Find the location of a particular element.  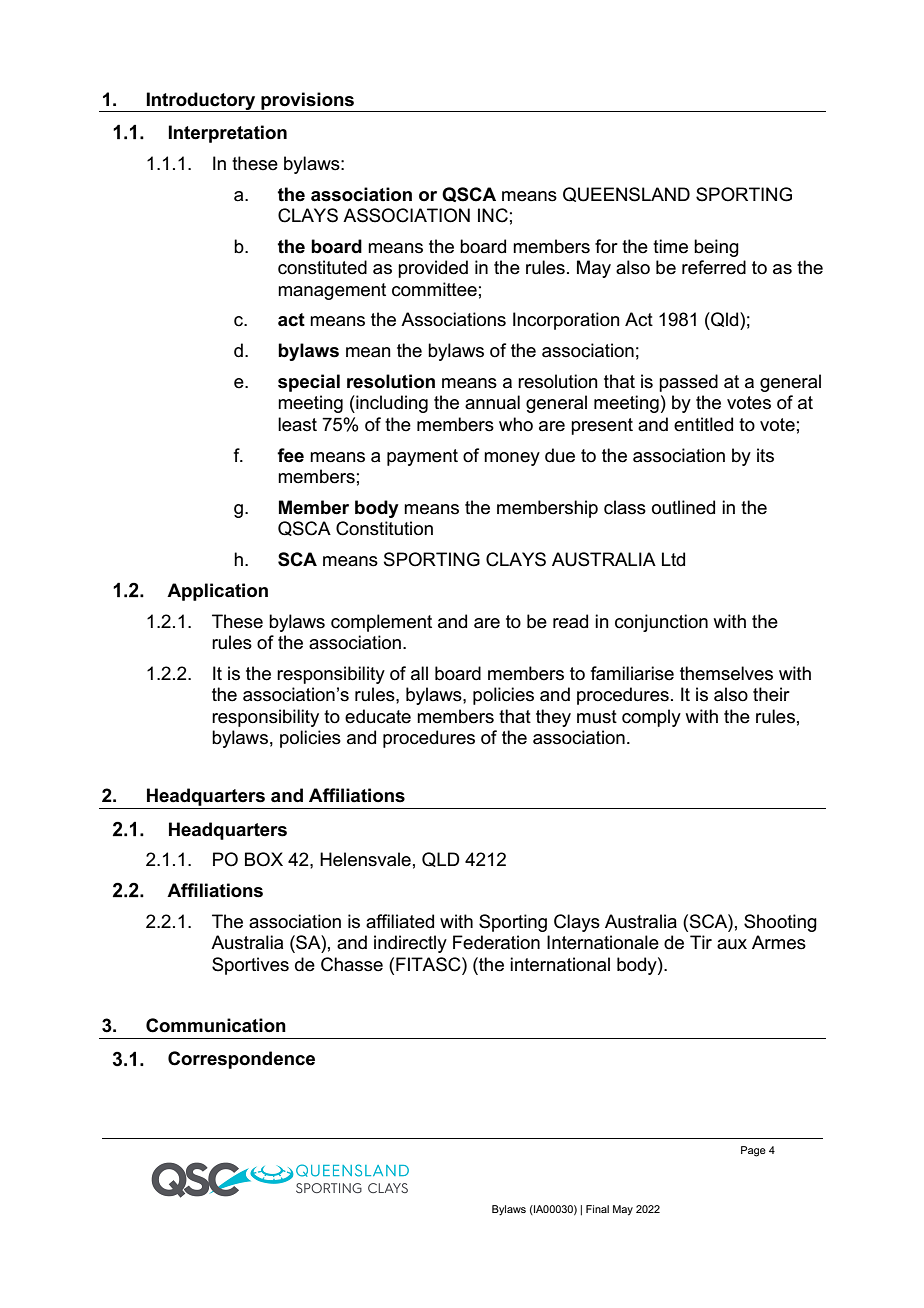

themselves is located at coordinates (726, 673).
